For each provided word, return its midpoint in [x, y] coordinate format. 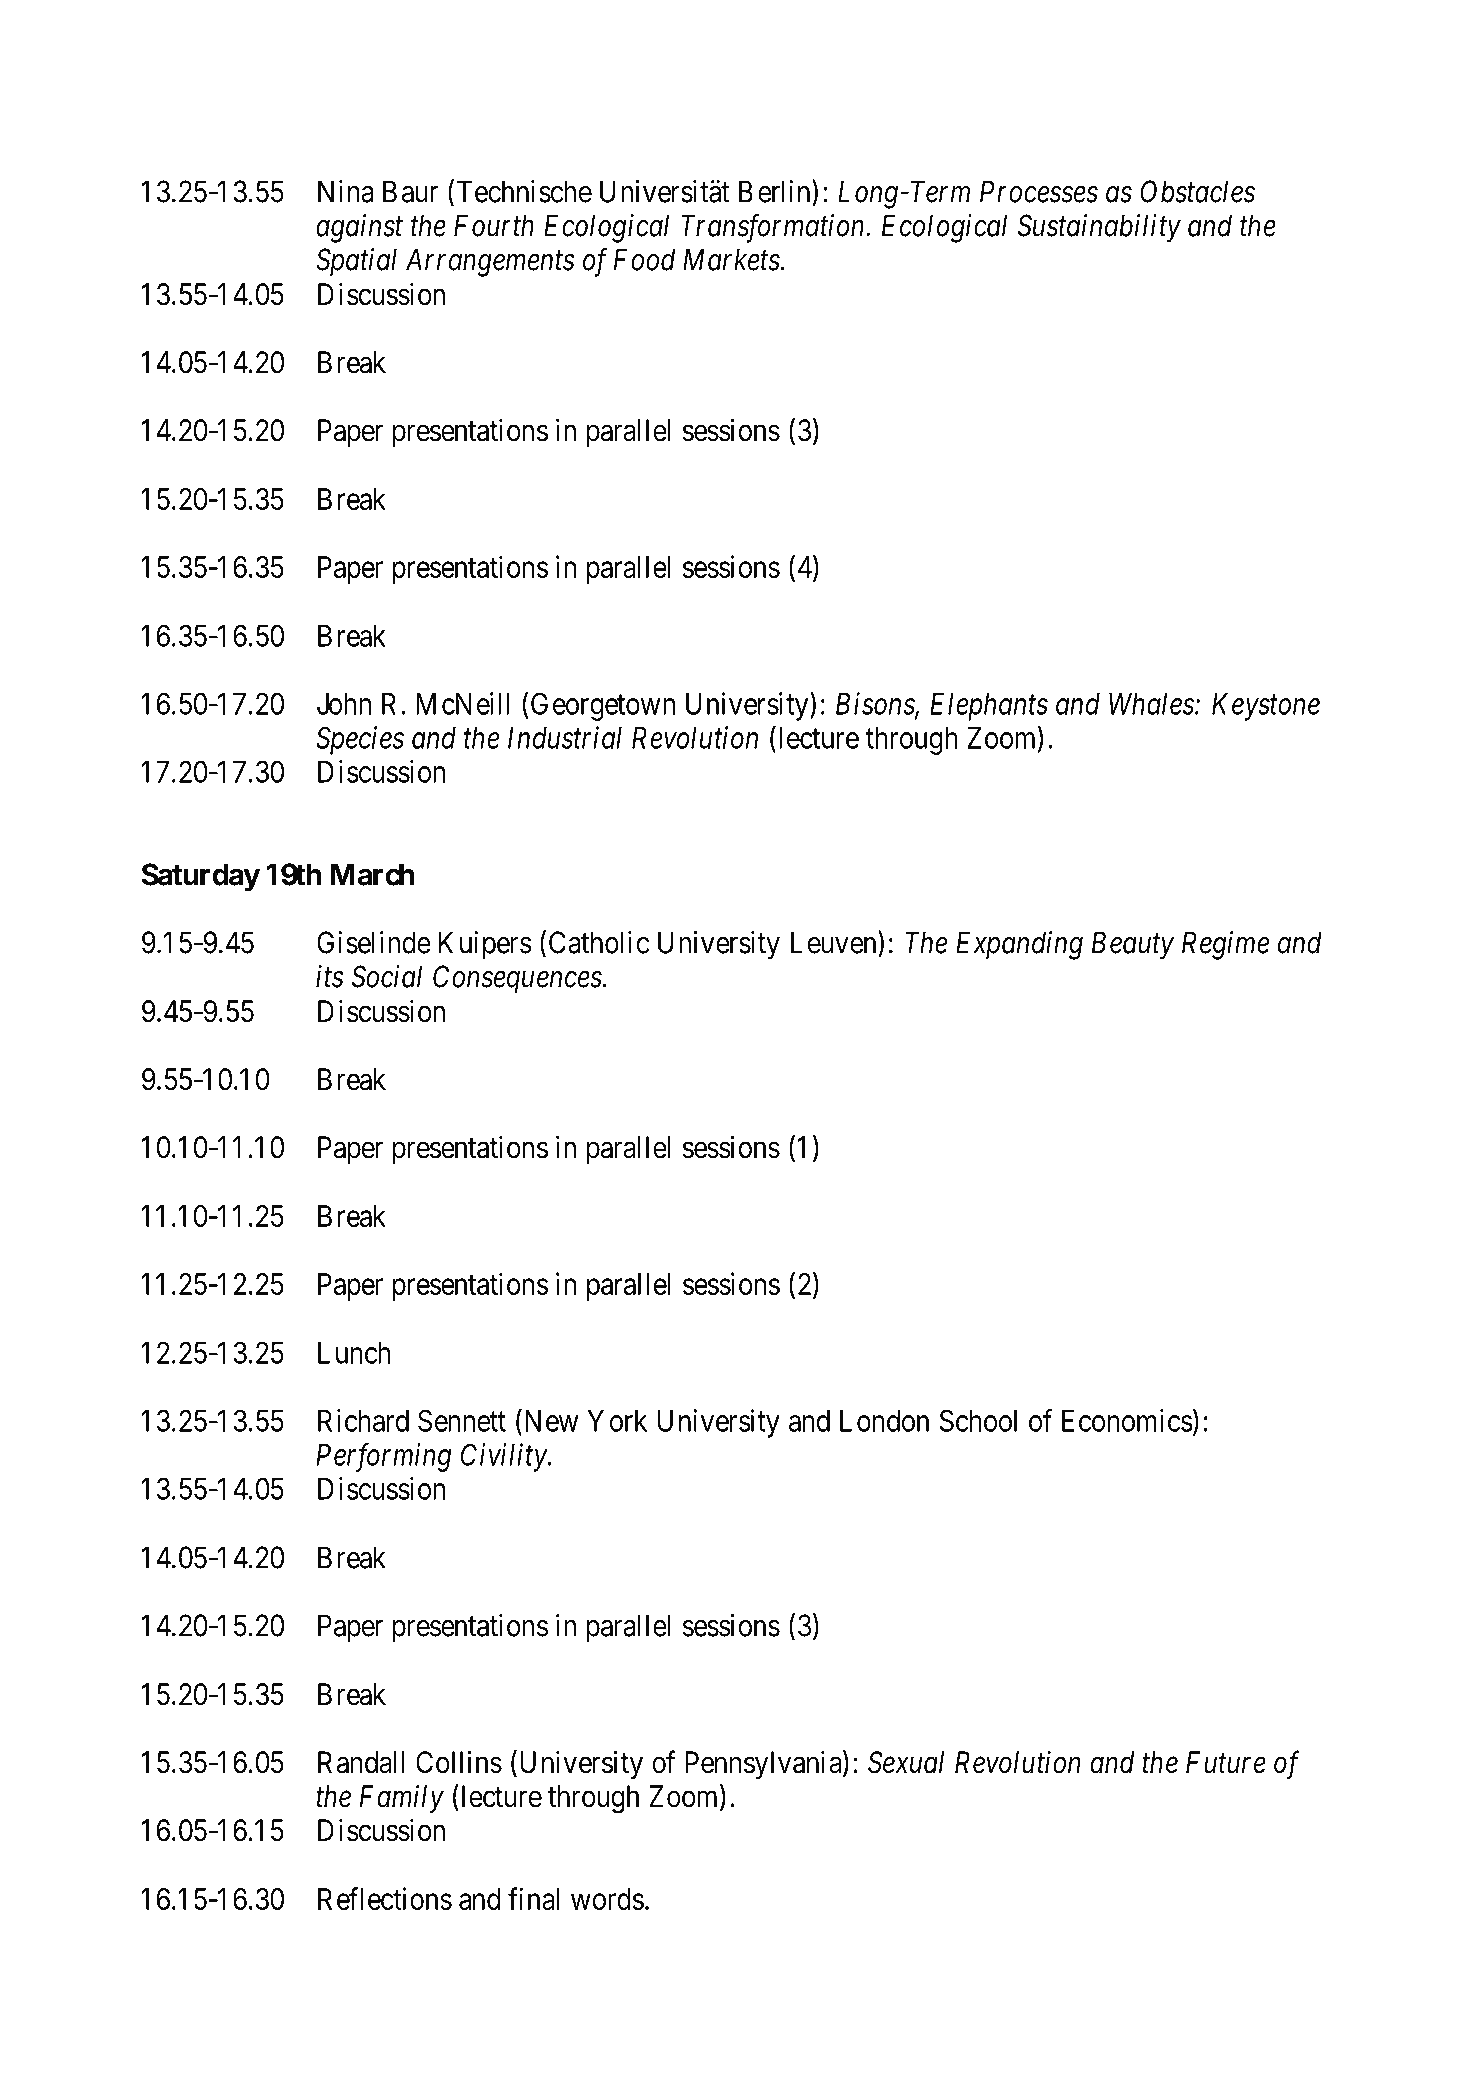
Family [402, 1799]
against [359, 228]
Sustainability [1099, 228]
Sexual [906, 1762]
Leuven [835, 942]
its [330, 976]
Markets [731, 259]
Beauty [1133, 946]
